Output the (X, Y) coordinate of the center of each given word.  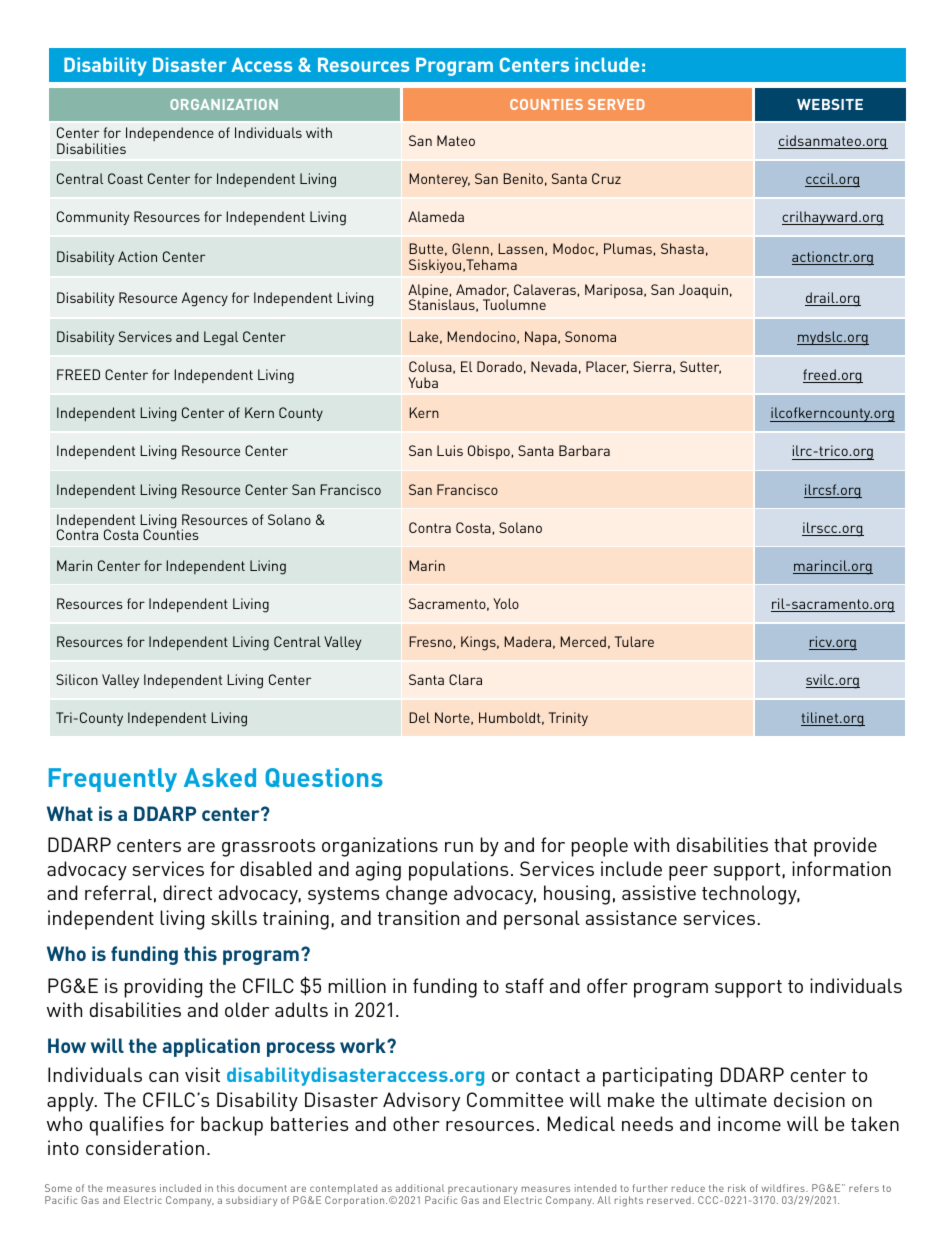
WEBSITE (830, 104)
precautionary (483, 1190)
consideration (145, 1147)
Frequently (113, 780)
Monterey (439, 180)
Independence (170, 134)
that (790, 844)
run (459, 847)
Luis (450, 450)
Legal (221, 338)
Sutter (700, 367)
